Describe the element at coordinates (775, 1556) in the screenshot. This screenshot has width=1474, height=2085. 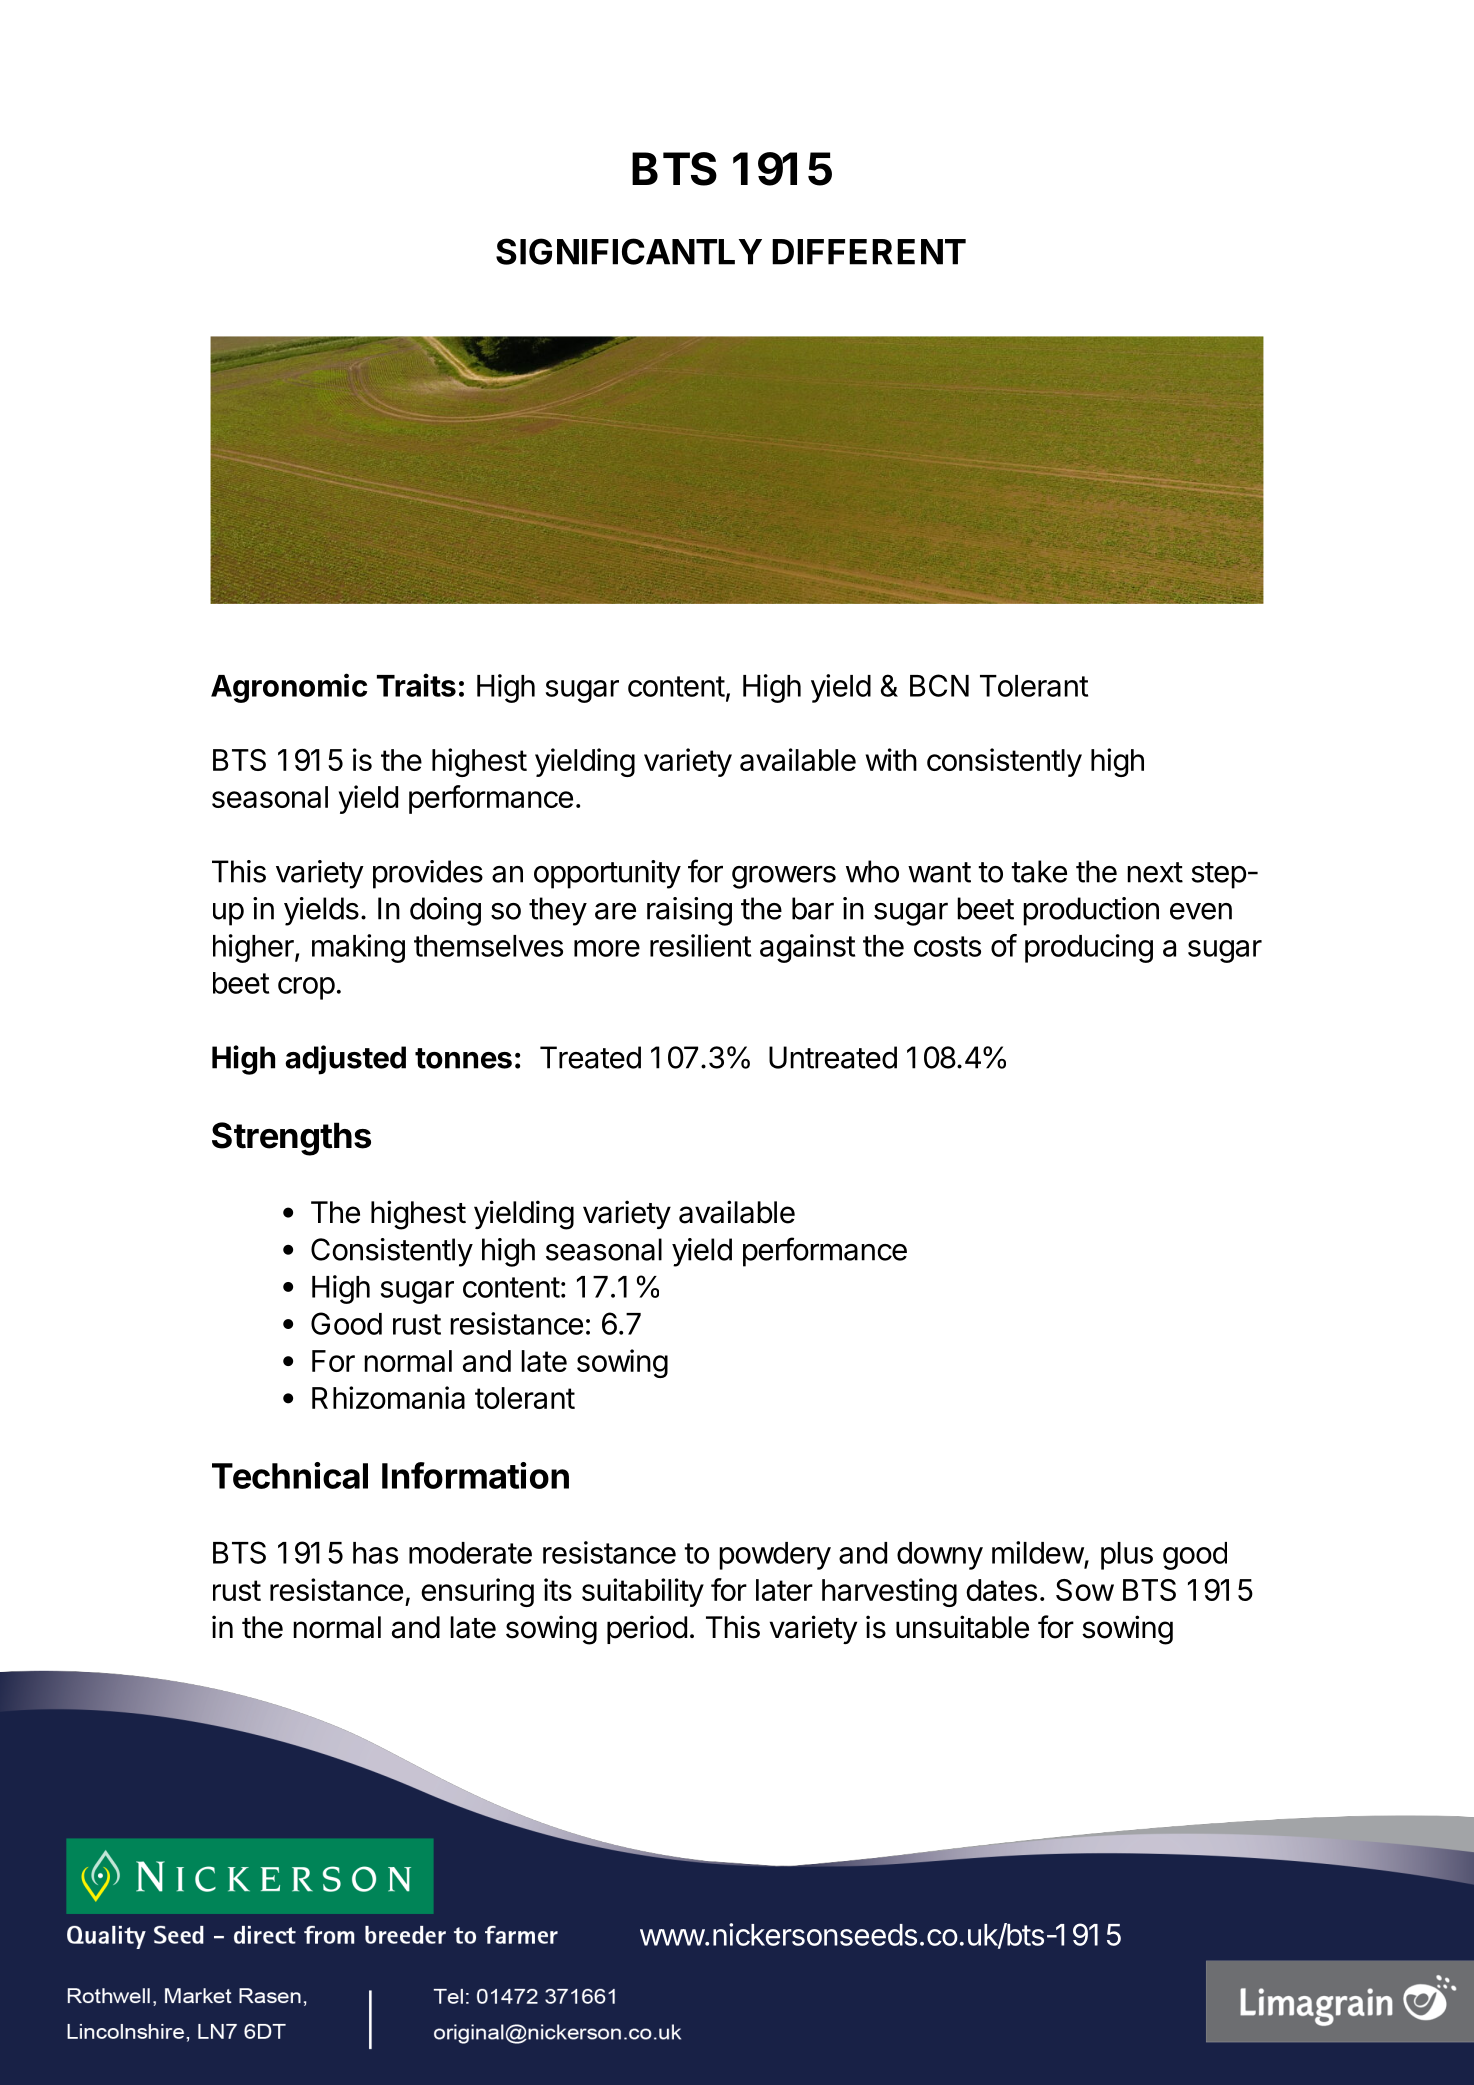
I see `powdery` at that location.
